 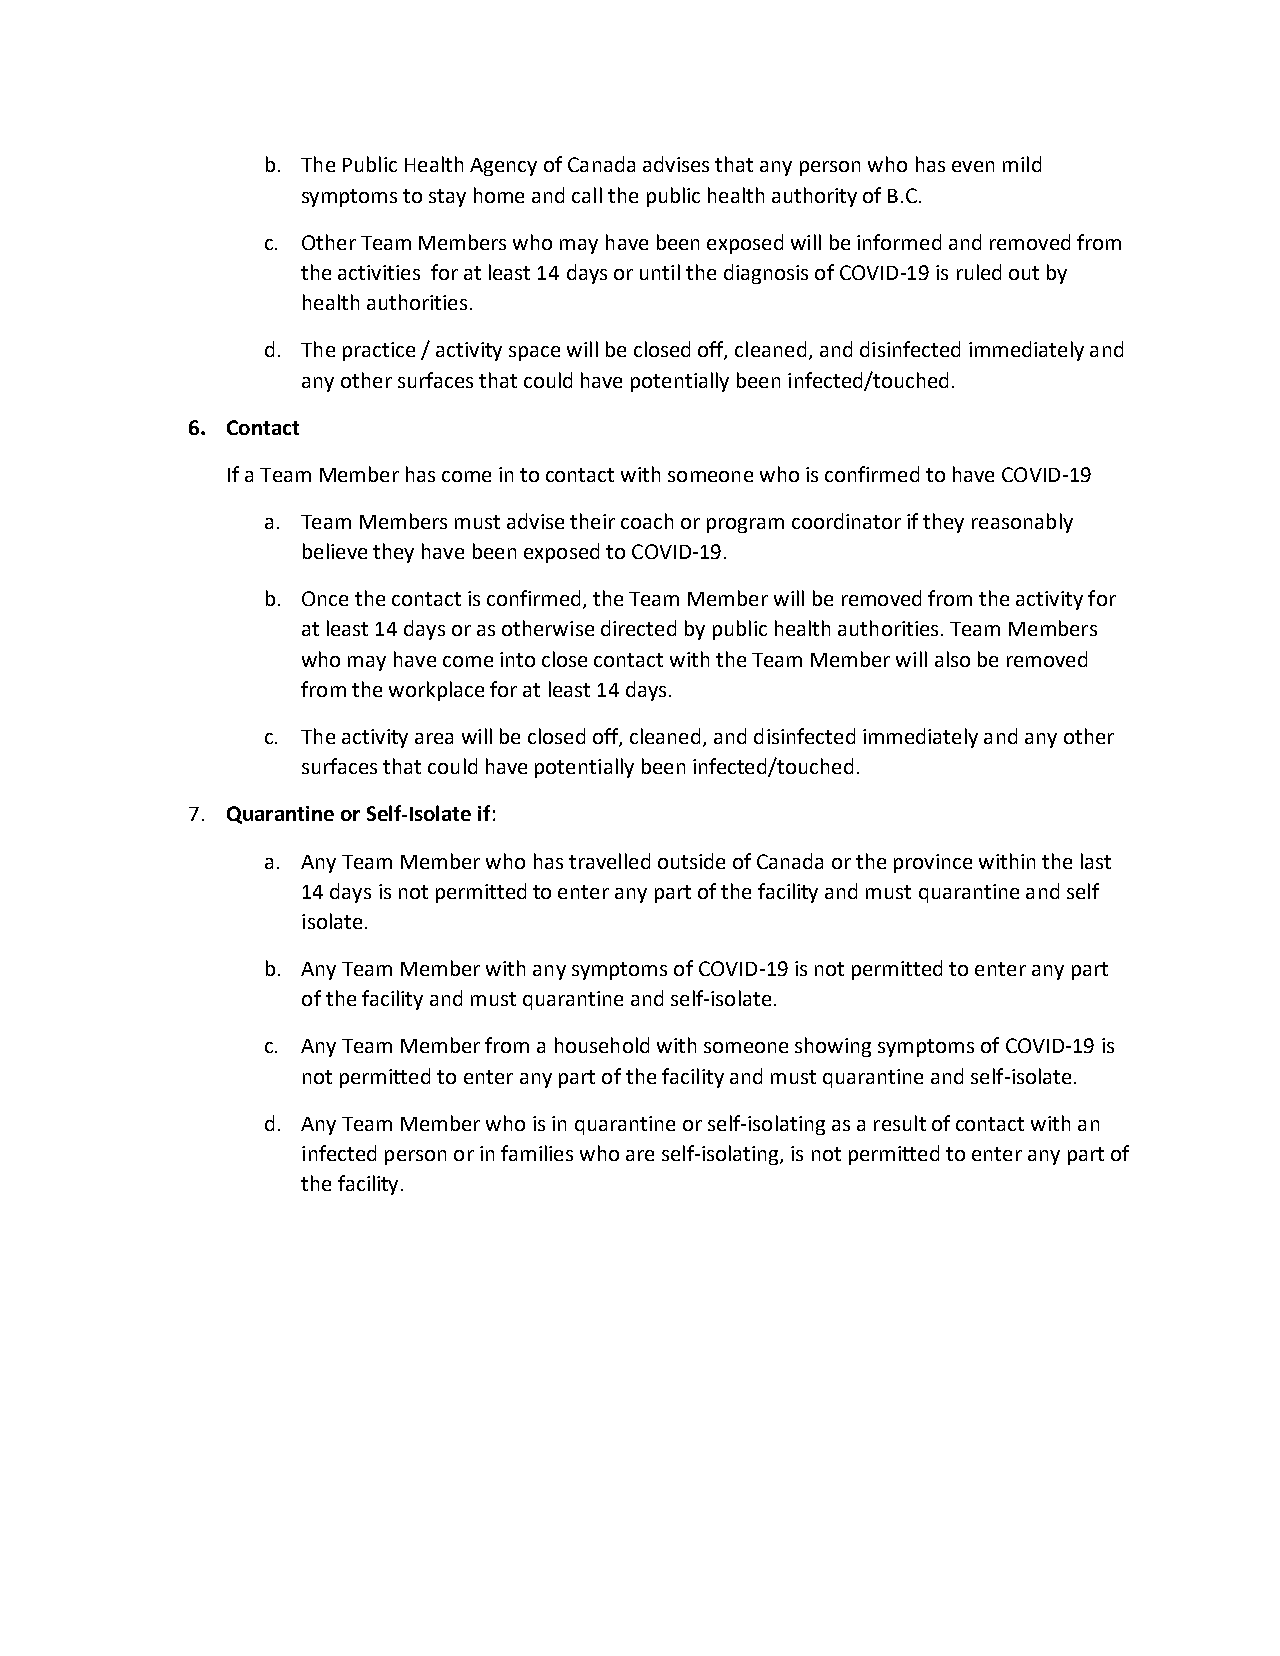 What do you see at coordinates (537, 1153) in the page?
I see `families` at bounding box center [537, 1153].
